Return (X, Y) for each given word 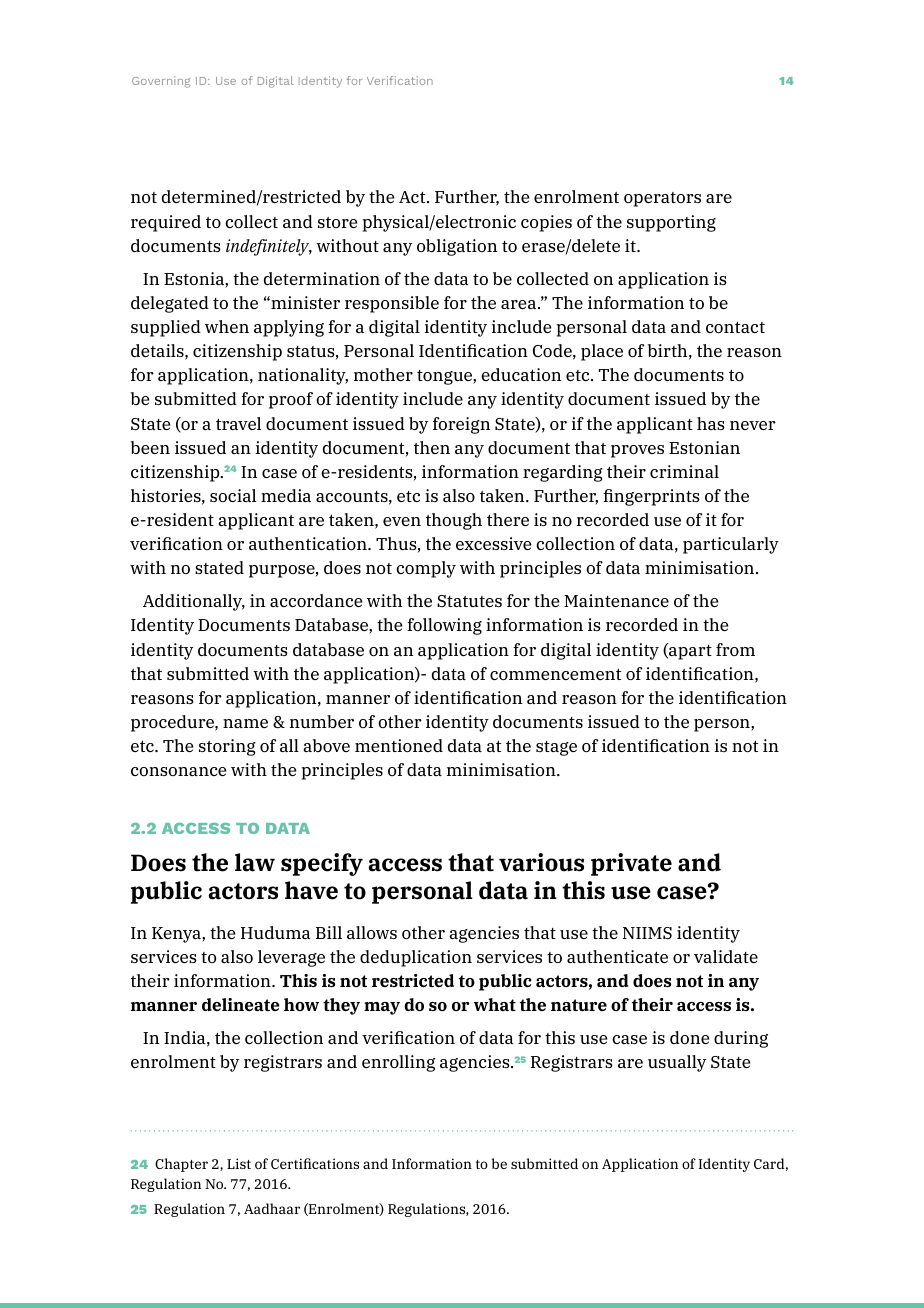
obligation (457, 247)
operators (662, 199)
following (444, 626)
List (239, 1163)
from (735, 649)
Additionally (194, 602)
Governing (161, 82)
